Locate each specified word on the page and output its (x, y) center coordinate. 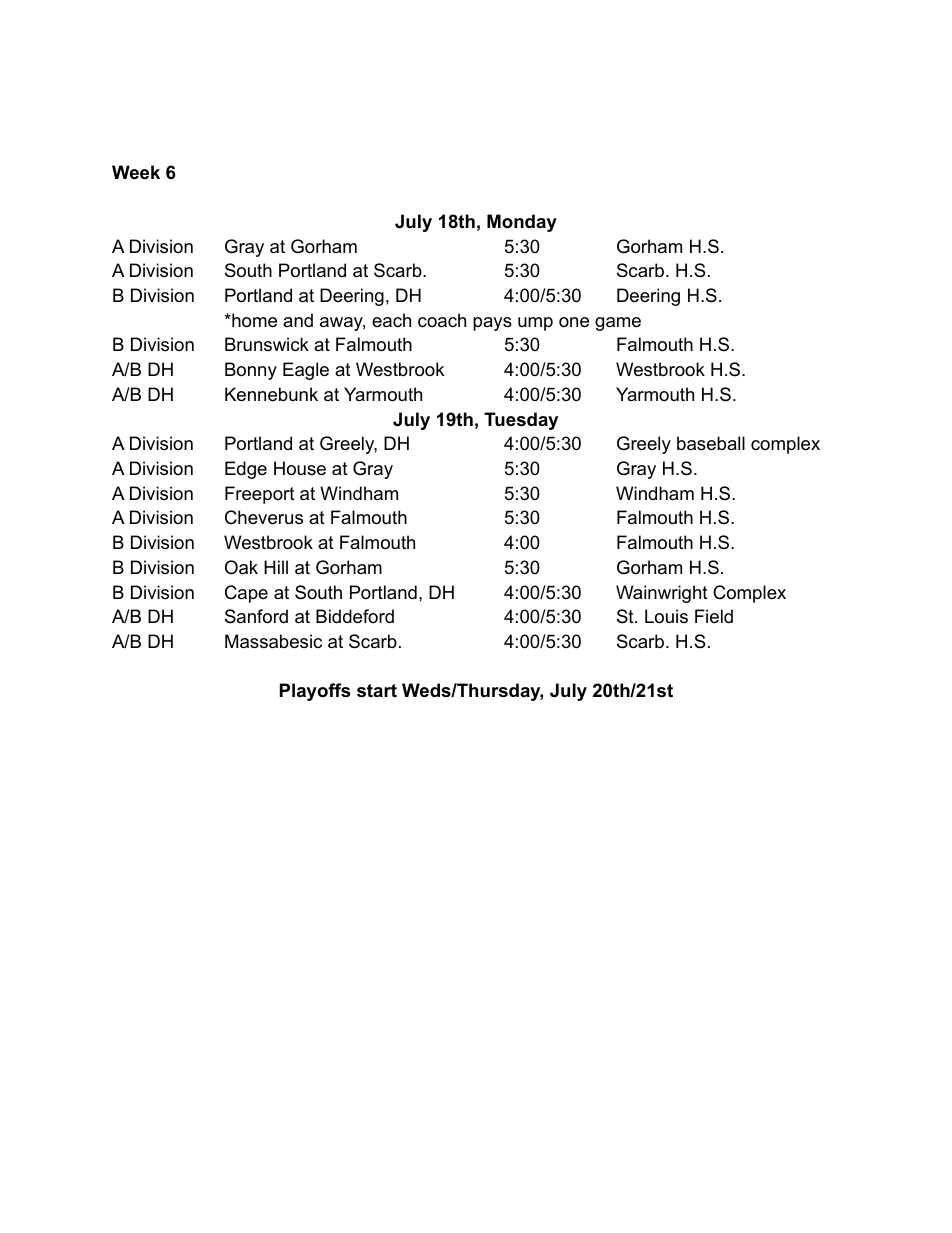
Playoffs (315, 692)
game (618, 324)
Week (136, 172)
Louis (666, 616)
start (377, 691)
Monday (522, 223)
